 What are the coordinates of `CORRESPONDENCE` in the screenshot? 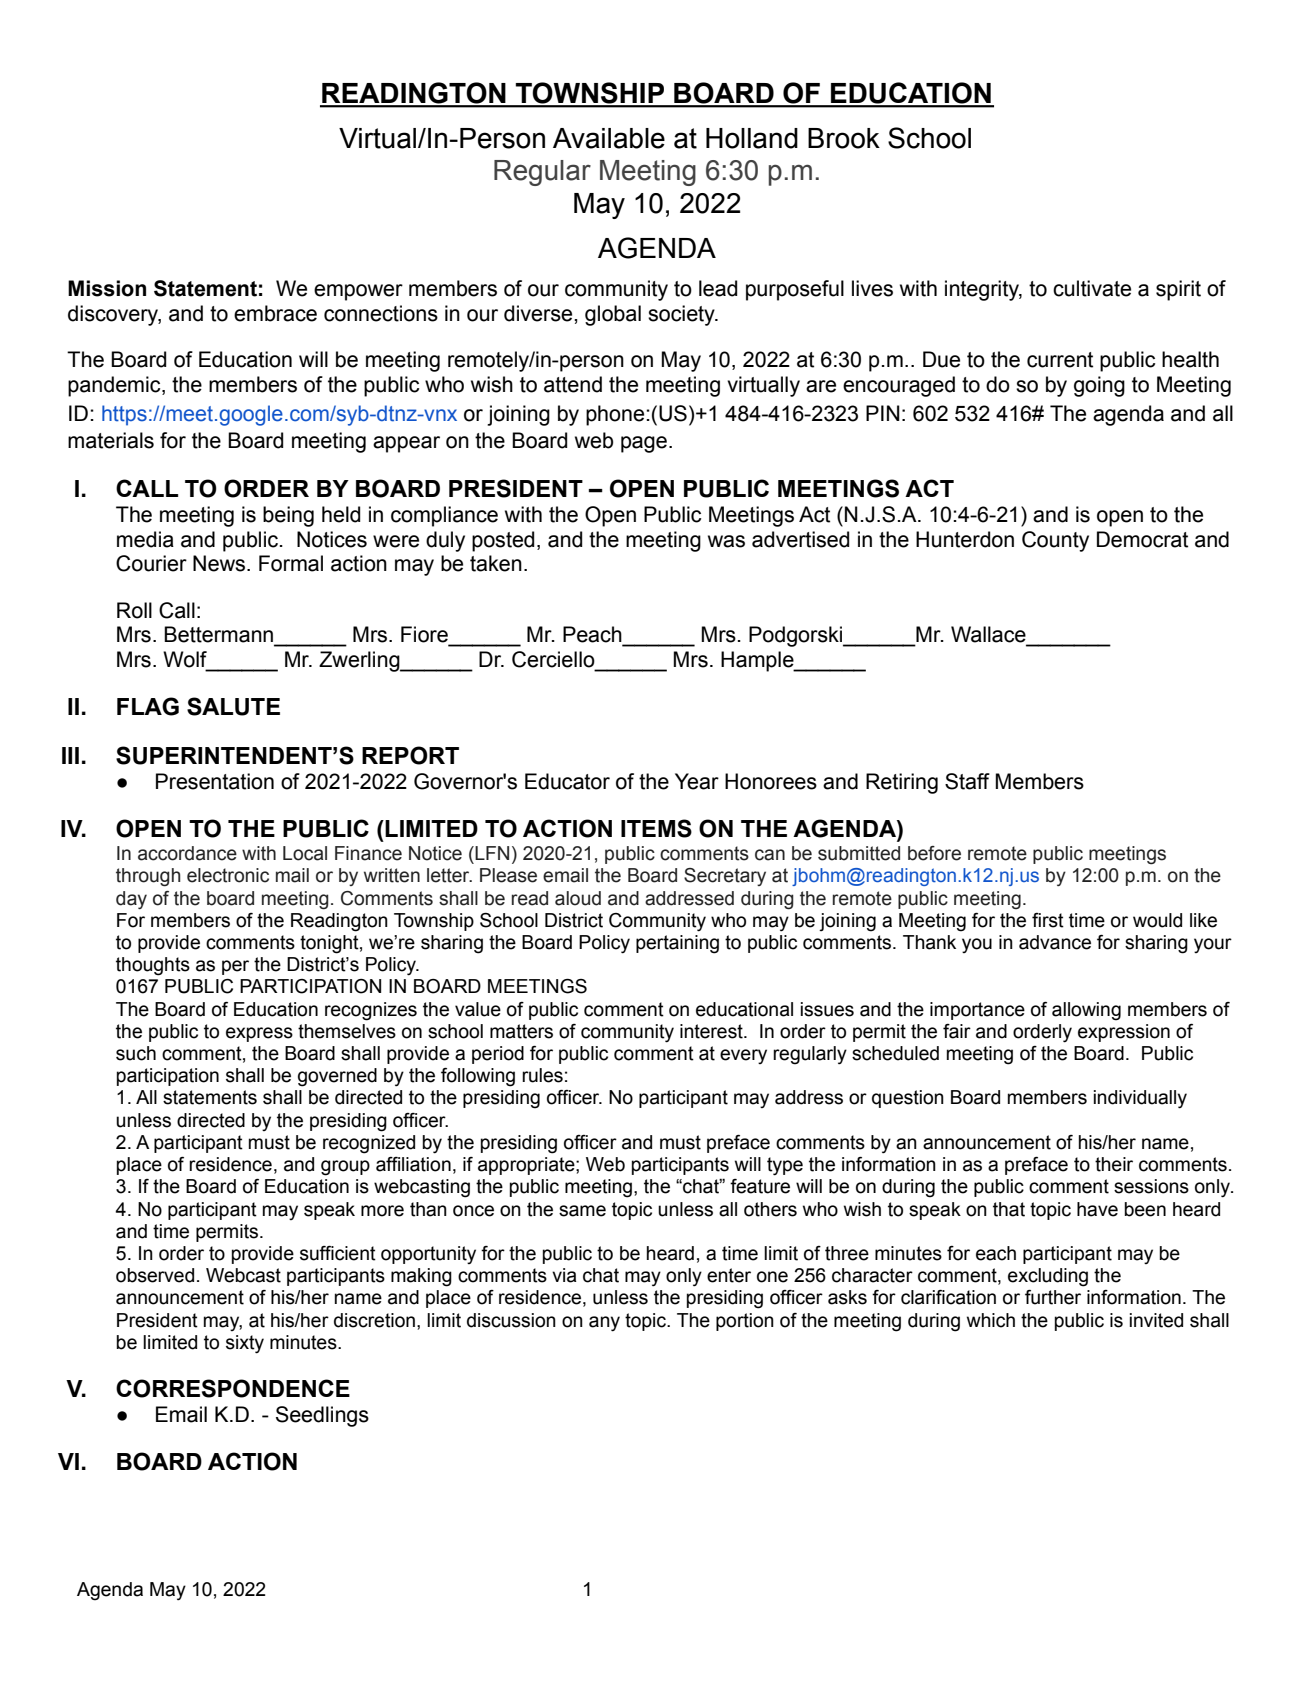 It's located at (233, 1388).
